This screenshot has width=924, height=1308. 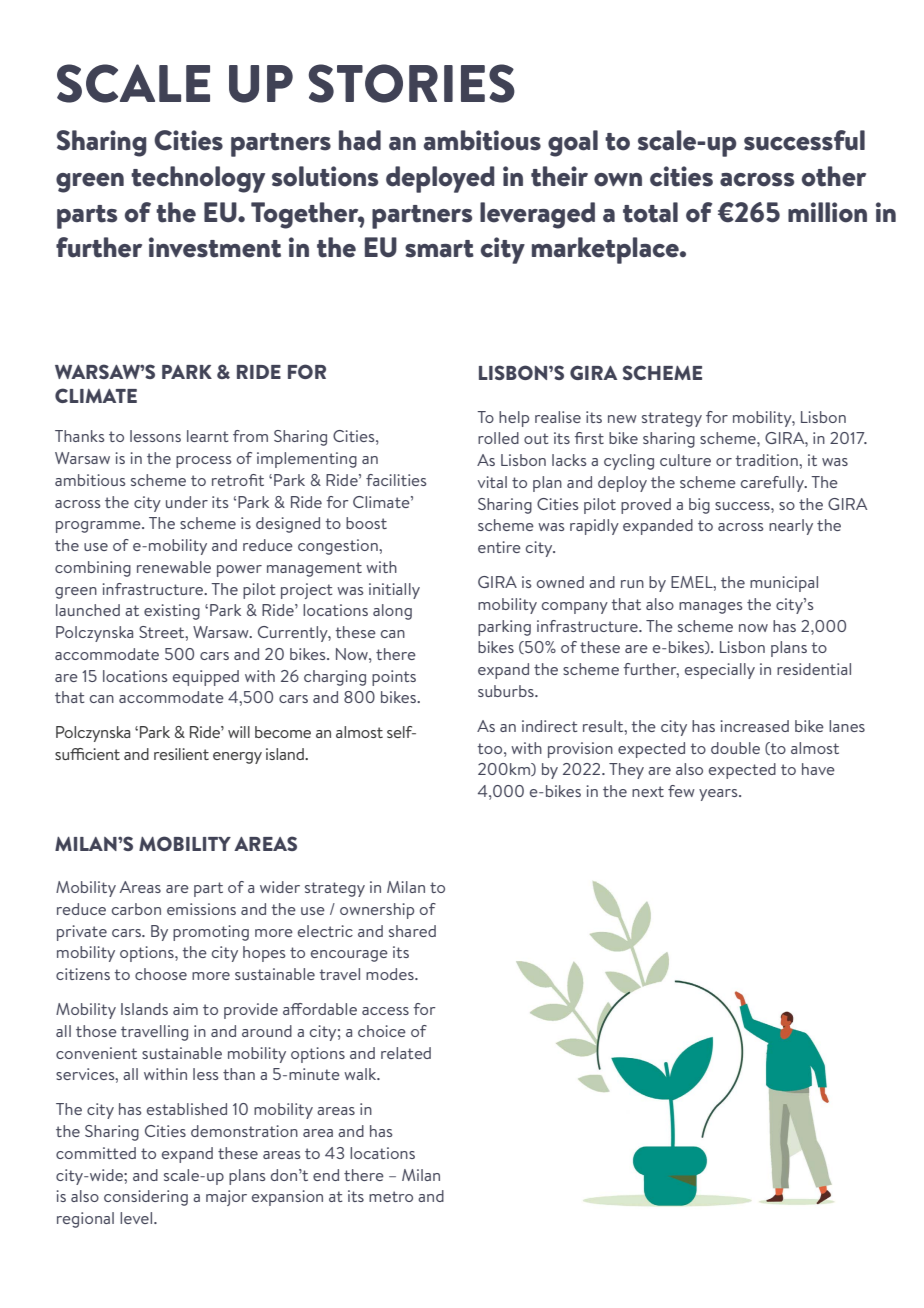 What do you see at coordinates (720, 671) in the screenshot?
I see `especially` at bounding box center [720, 671].
